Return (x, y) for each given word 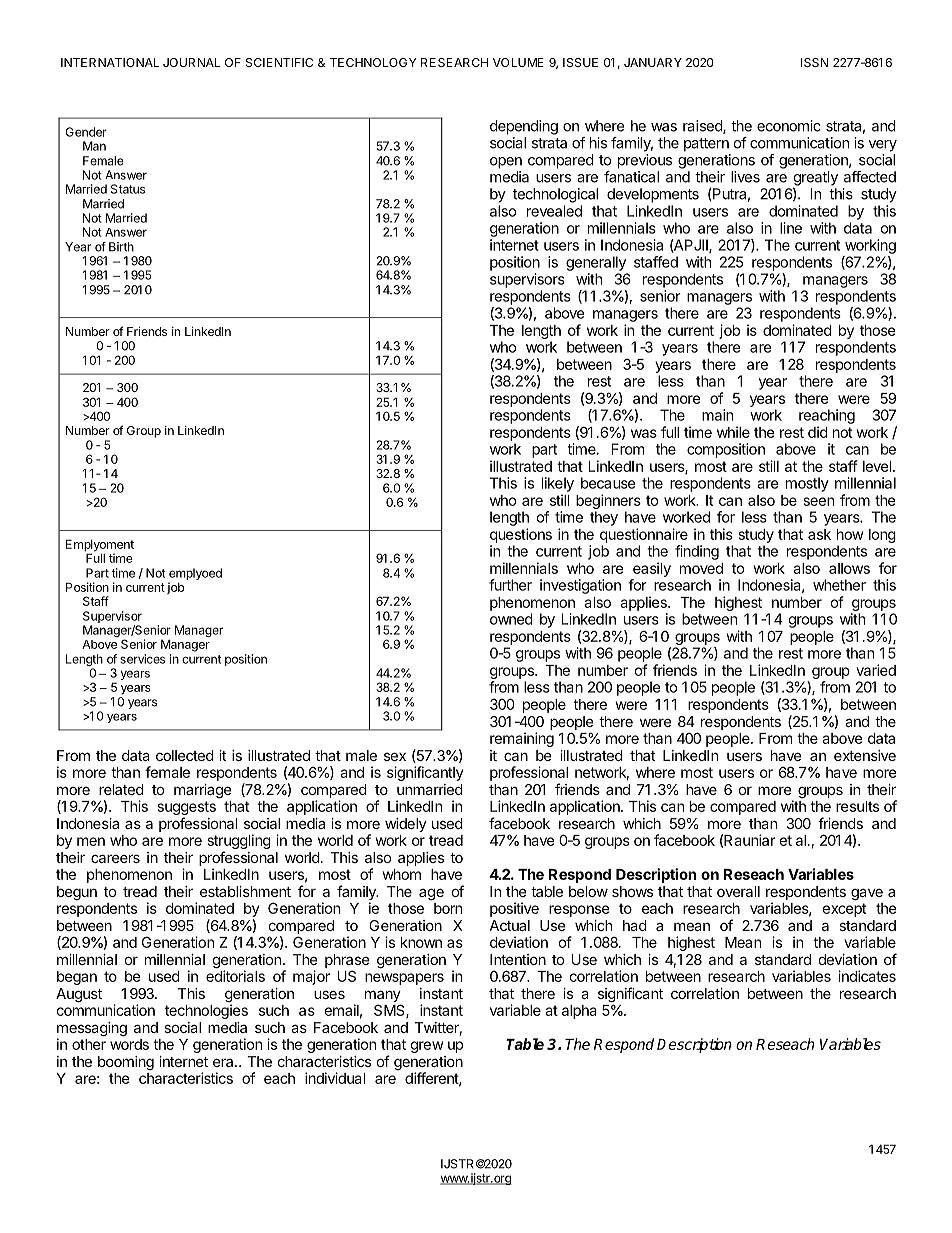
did (818, 432)
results (857, 806)
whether (839, 585)
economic (789, 126)
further (510, 585)
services (142, 659)
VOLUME (518, 62)
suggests (187, 808)
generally (596, 263)
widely (406, 825)
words (129, 1044)
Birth (121, 247)
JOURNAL (191, 62)
